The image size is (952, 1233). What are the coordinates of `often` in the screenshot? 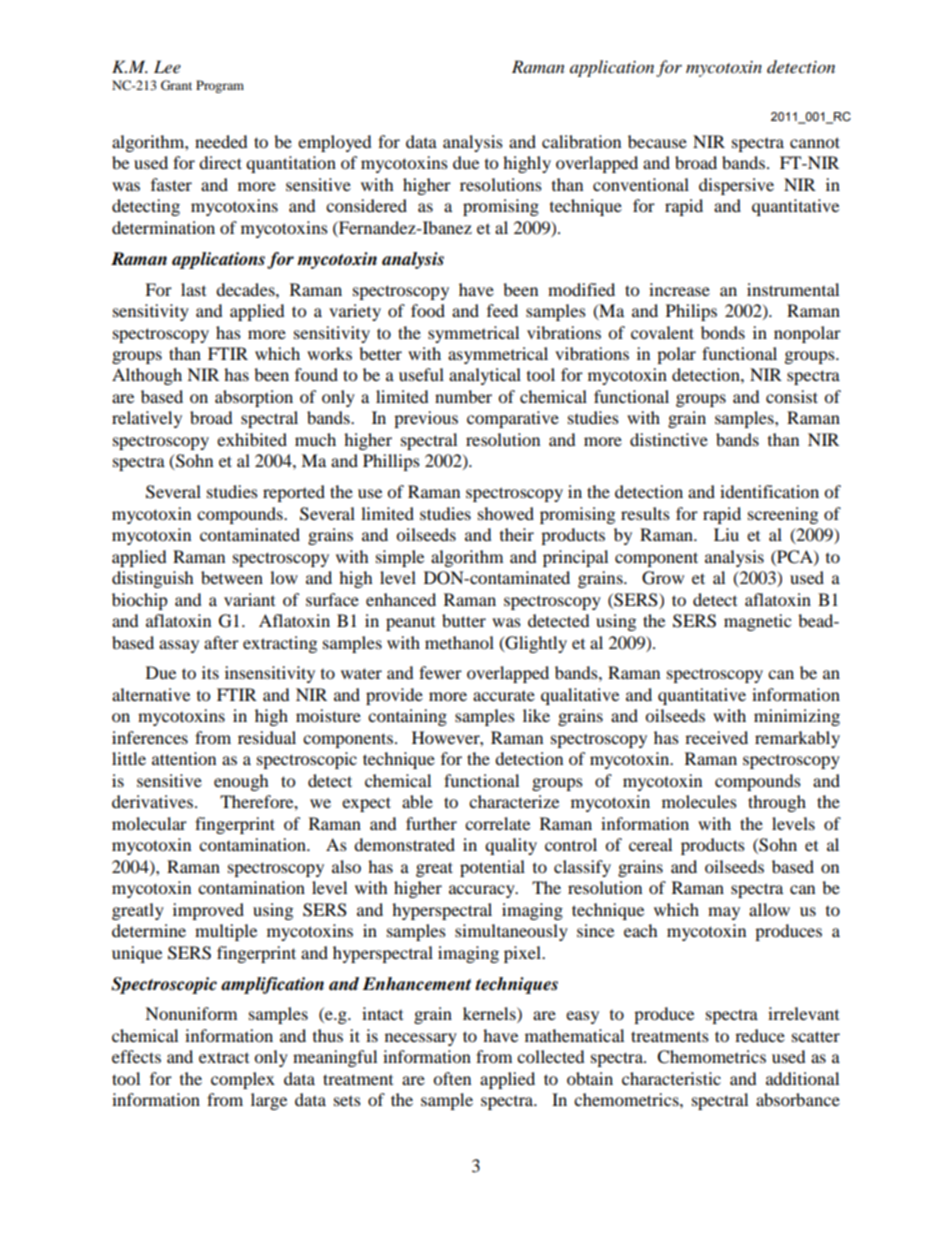 It's located at (452, 1078).
